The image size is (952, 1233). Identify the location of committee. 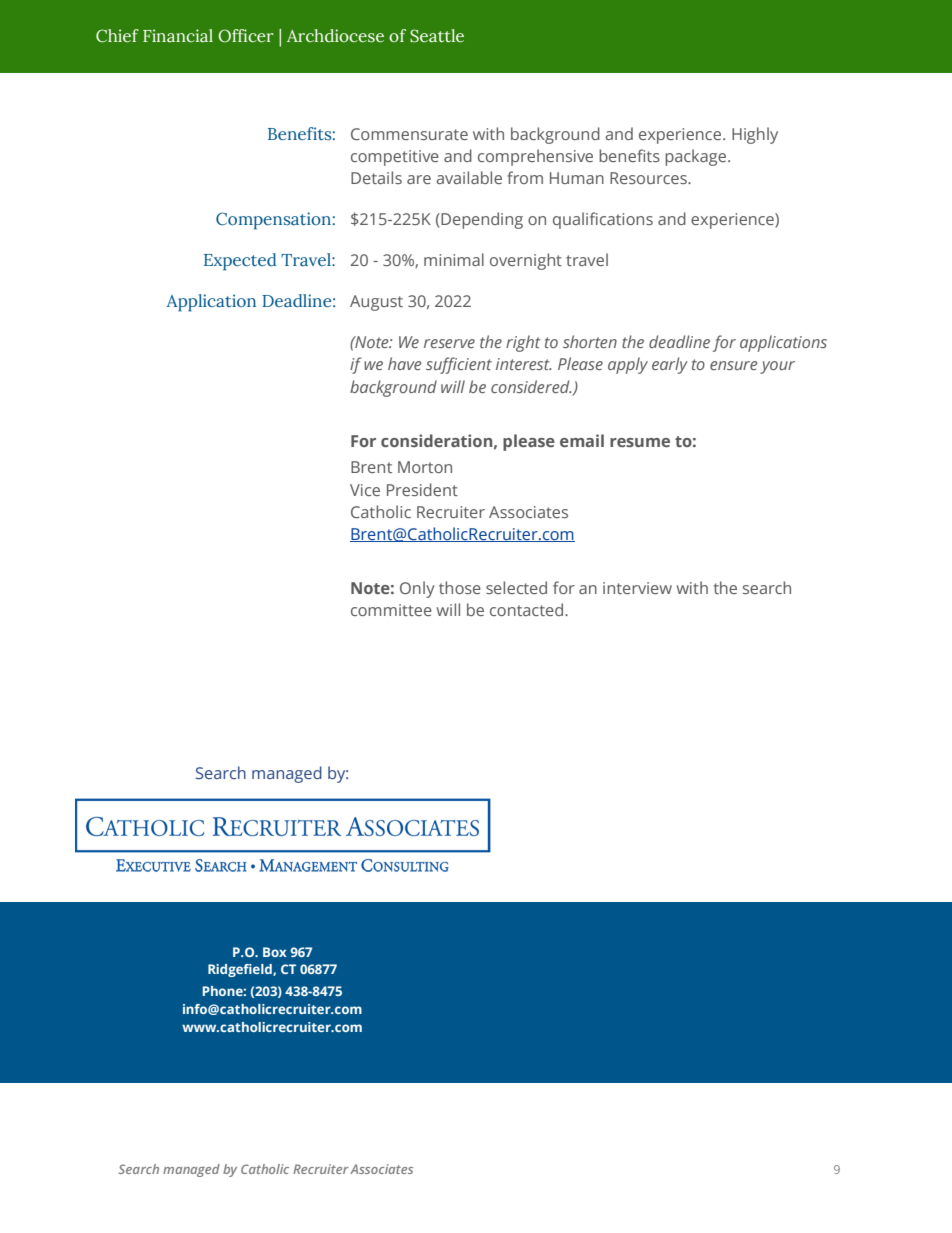
(391, 610).
